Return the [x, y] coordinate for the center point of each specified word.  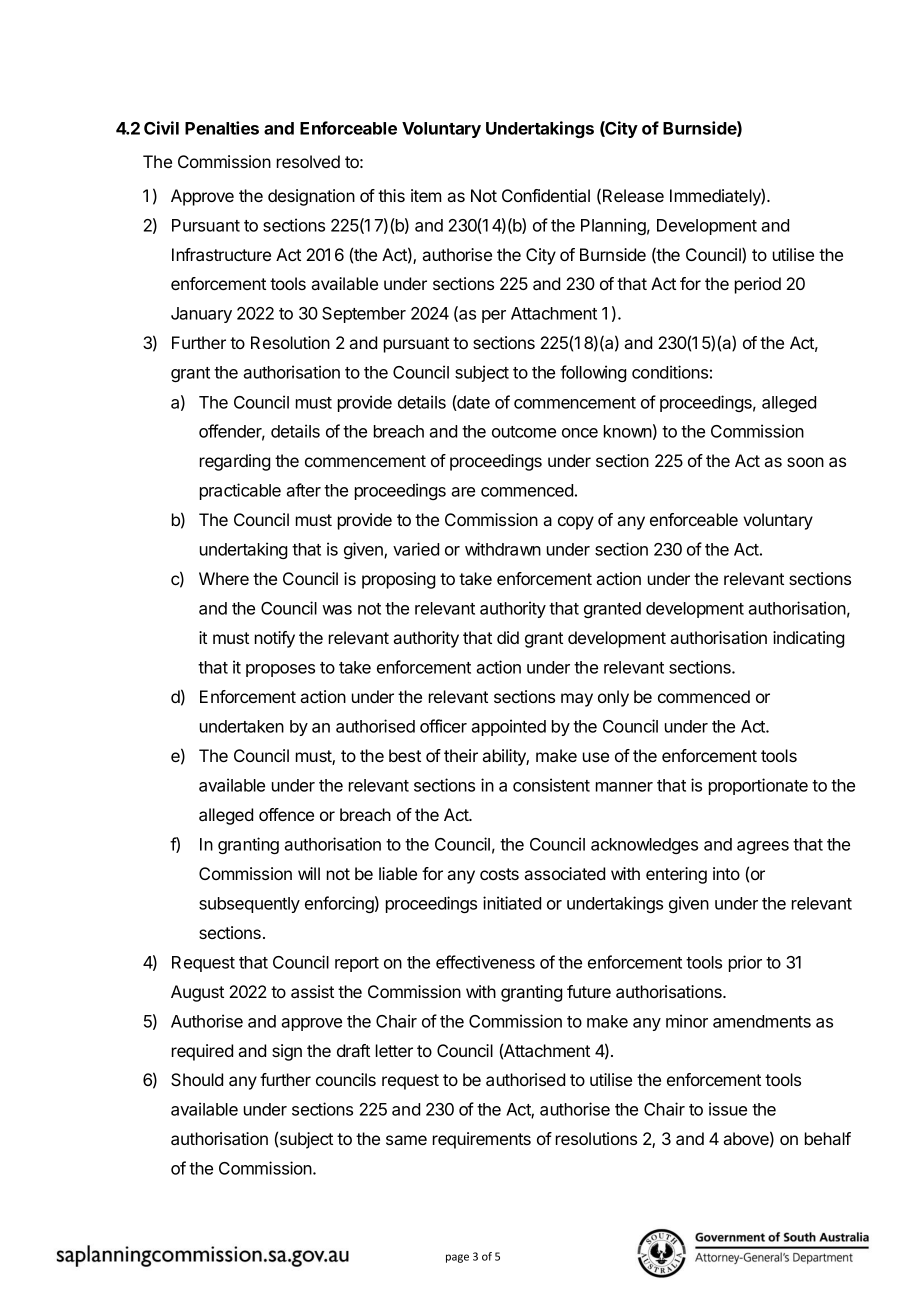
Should [197, 1079]
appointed [508, 727]
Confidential [546, 195]
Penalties [222, 128]
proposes [280, 670]
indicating [808, 639]
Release [633, 195]
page [457, 1258]
